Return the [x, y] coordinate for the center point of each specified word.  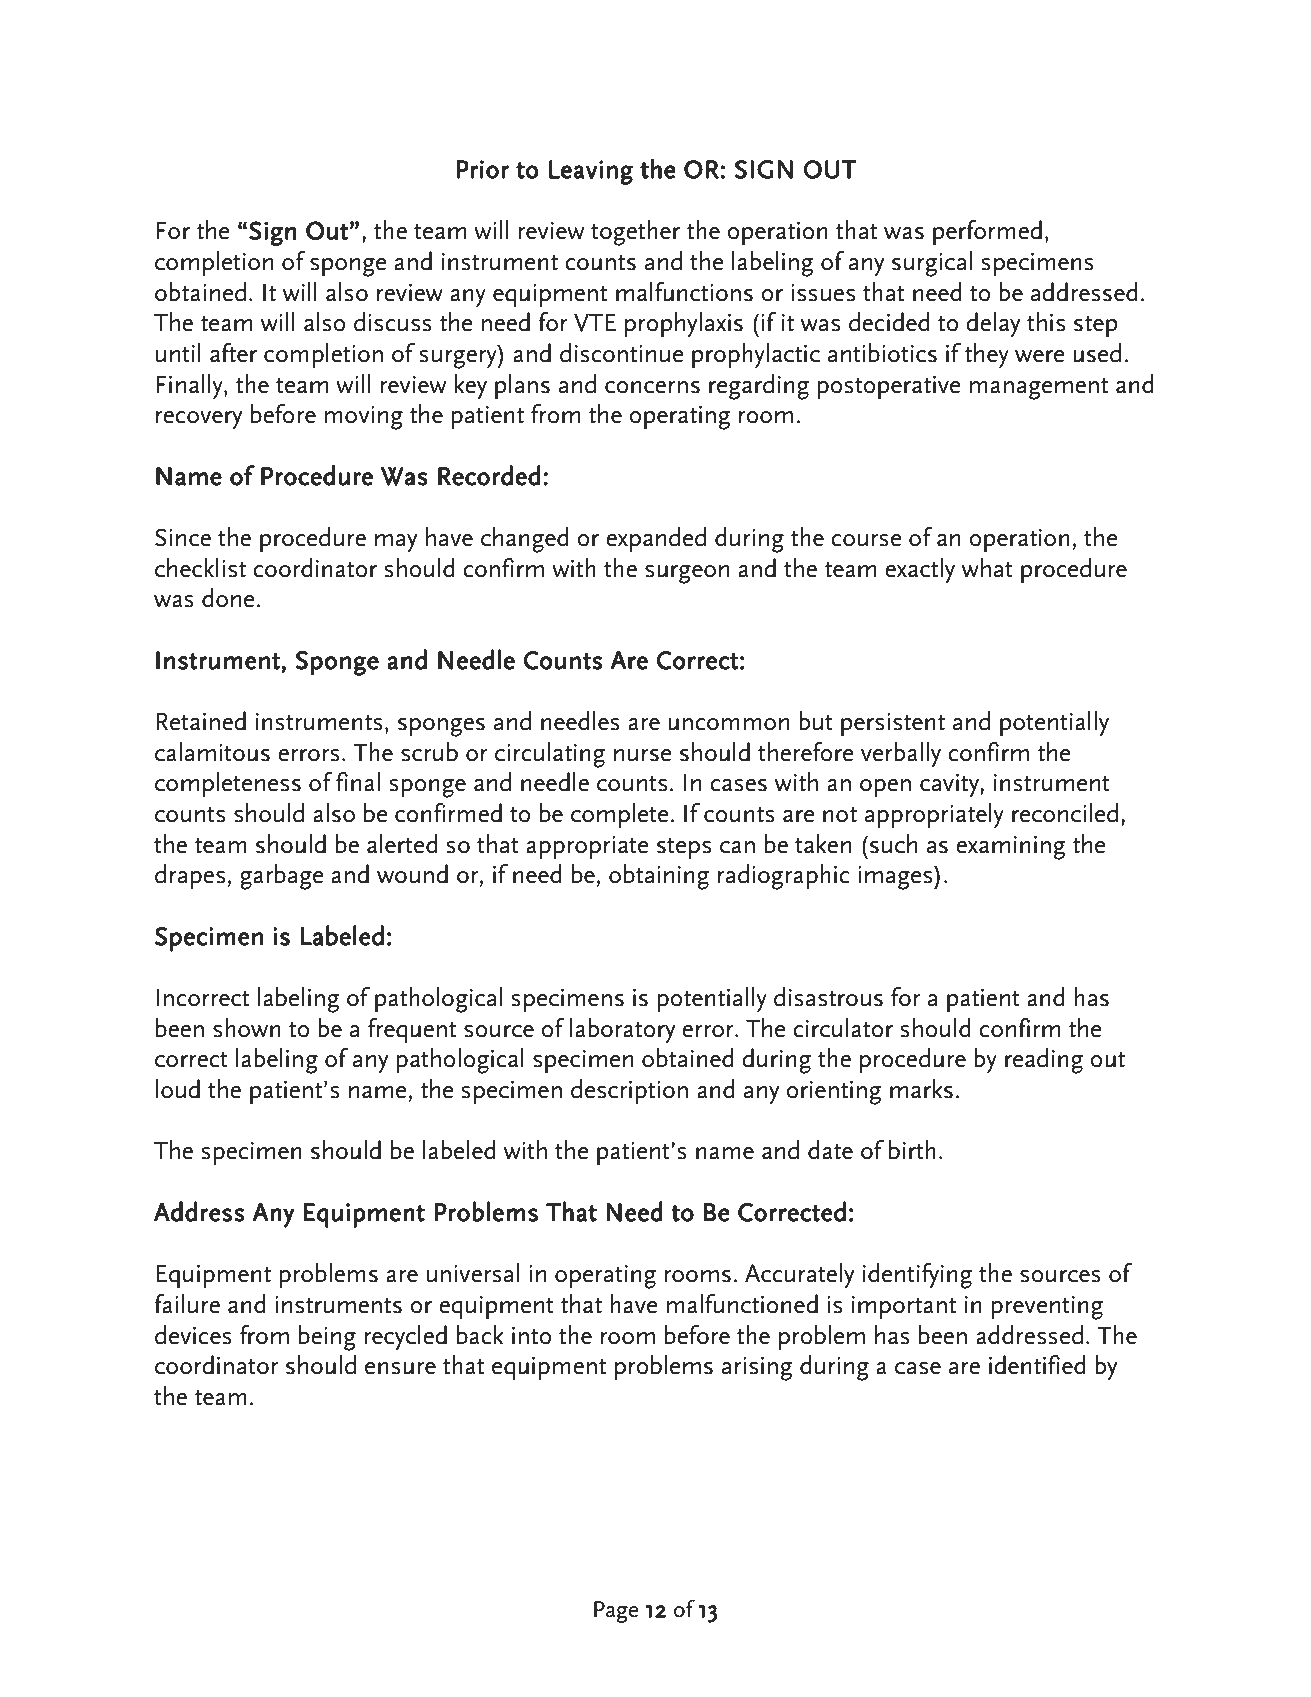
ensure [400, 1368]
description [629, 1091]
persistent [893, 724]
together [635, 233]
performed [987, 232]
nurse [643, 755]
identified [1037, 1365]
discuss [393, 322]
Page [616, 1612]
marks [921, 1089]
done [229, 598]
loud [178, 1089]
